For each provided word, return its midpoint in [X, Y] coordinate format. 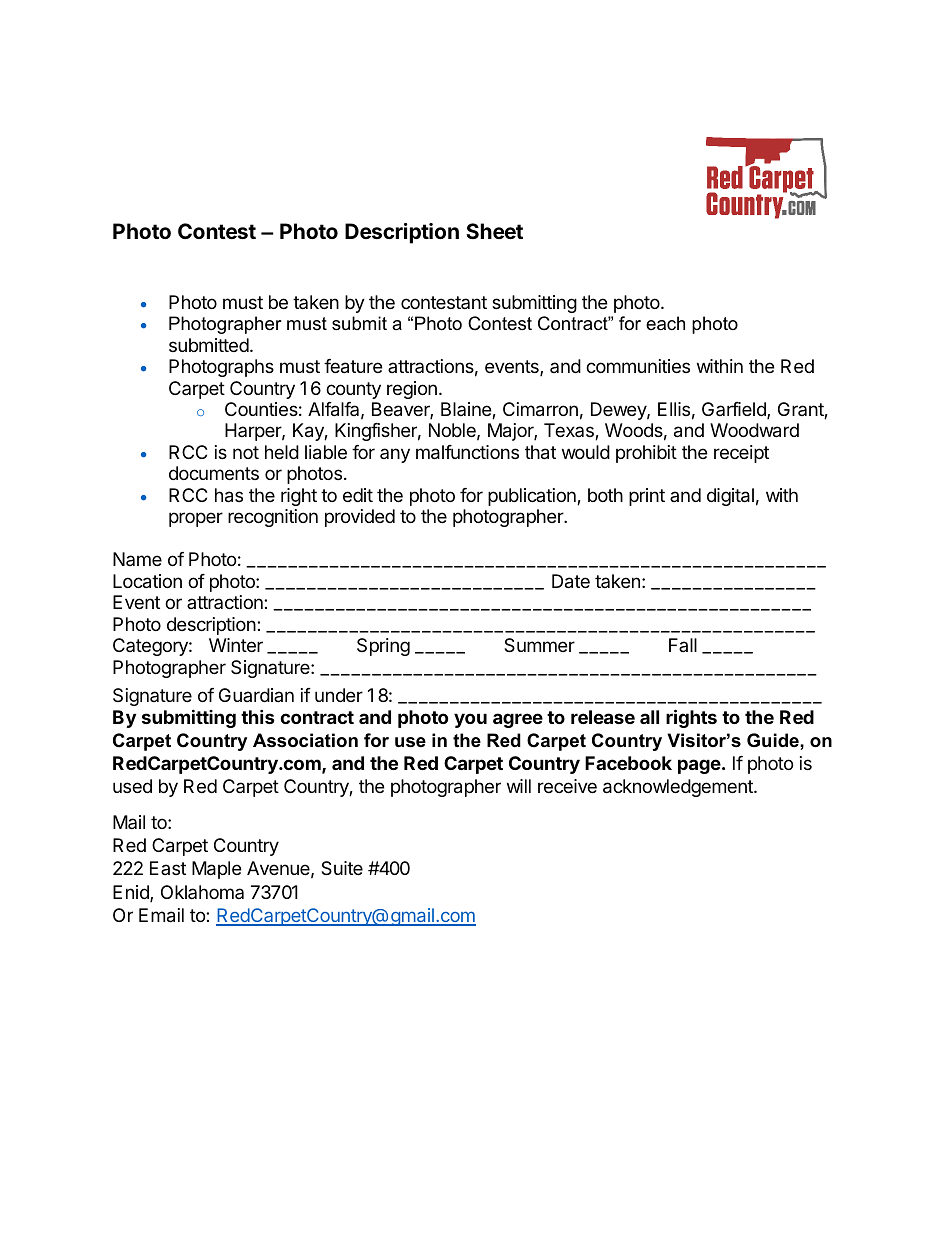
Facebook [628, 763]
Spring [383, 647]
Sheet [494, 231]
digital [730, 497]
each [665, 323]
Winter [236, 645]
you [470, 720]
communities [638, 366]
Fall [683, 645]
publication [533, 497]
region [412, 390]
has [229, 495]
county [353, 390]
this [258, 716]
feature [353, 366]
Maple [216, 870]
